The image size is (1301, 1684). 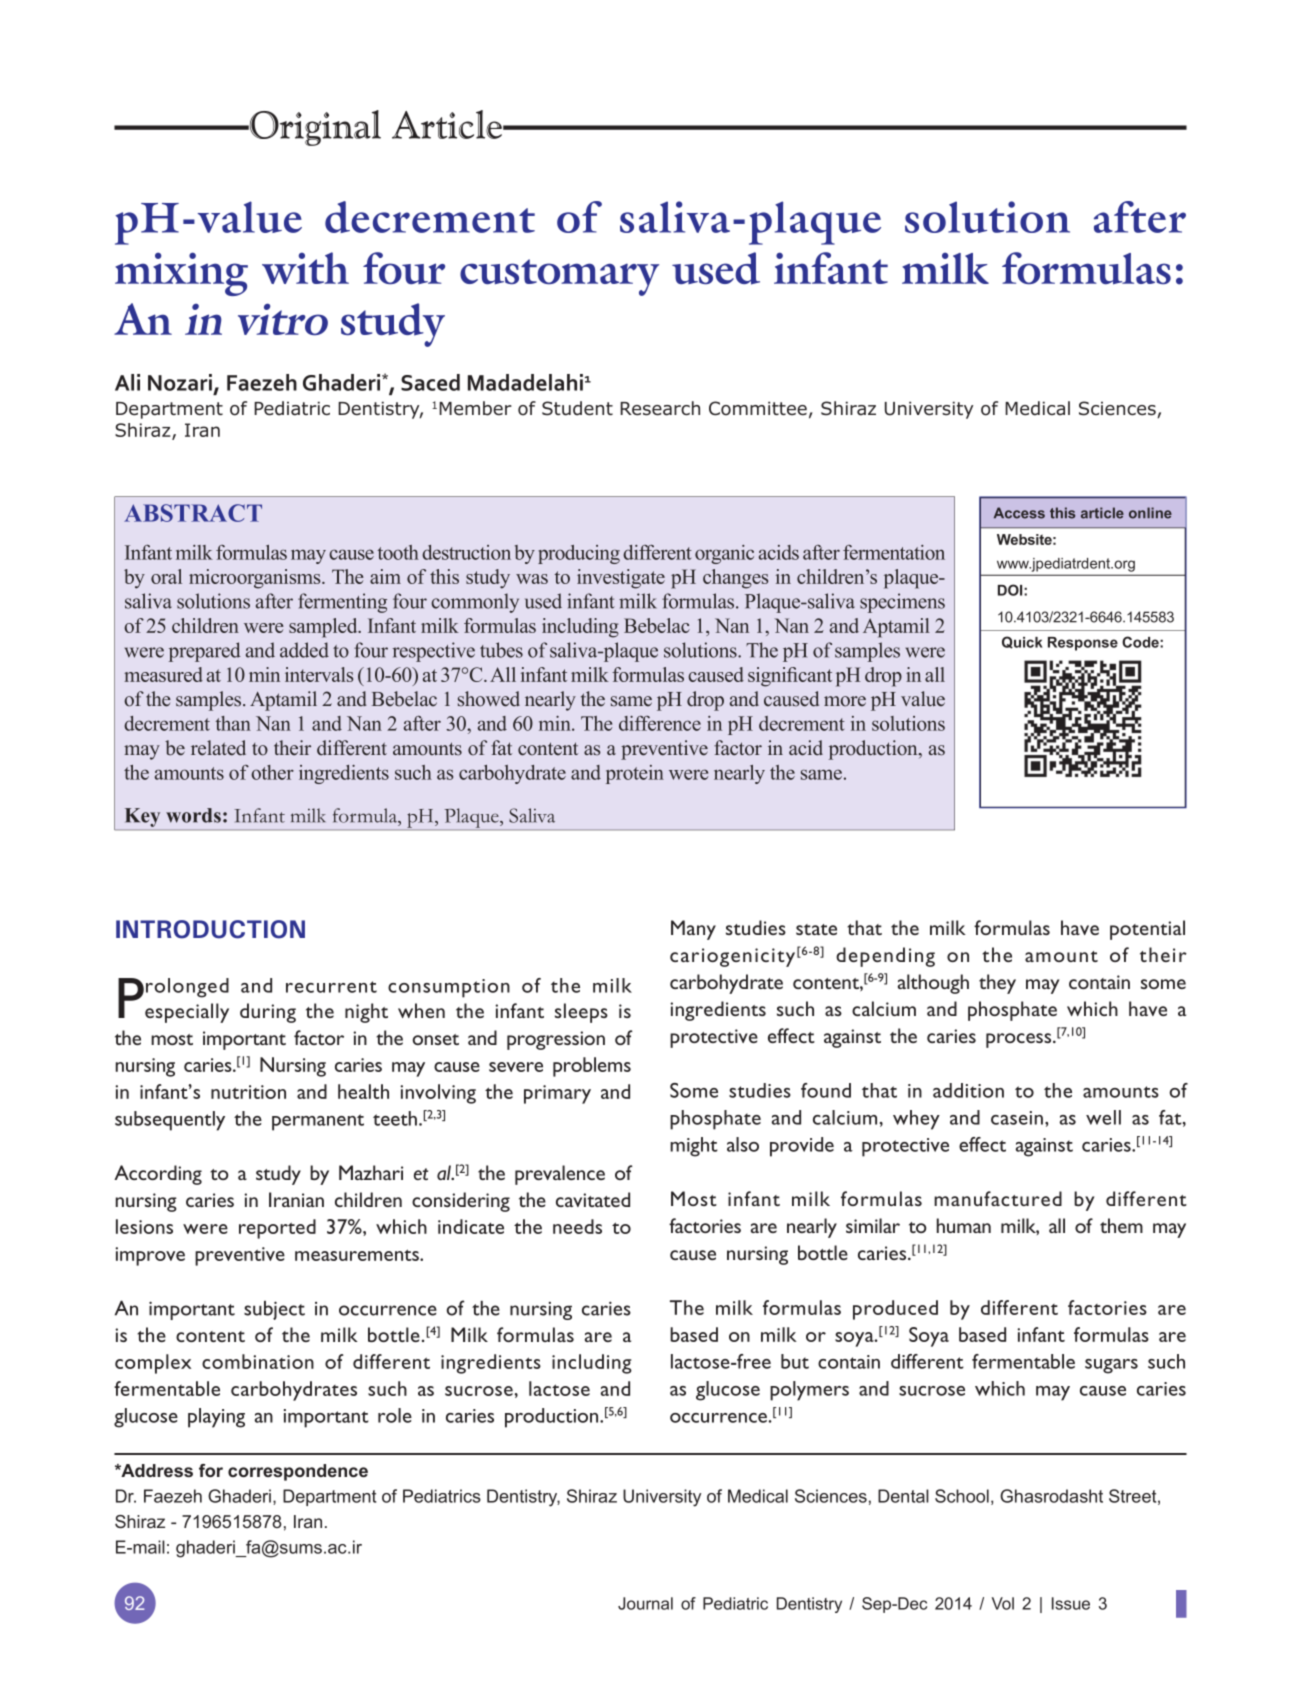 What do you see at coordinates (559, 277) in the screenshot?
I see `customary` at bounding box center [559, 277].
